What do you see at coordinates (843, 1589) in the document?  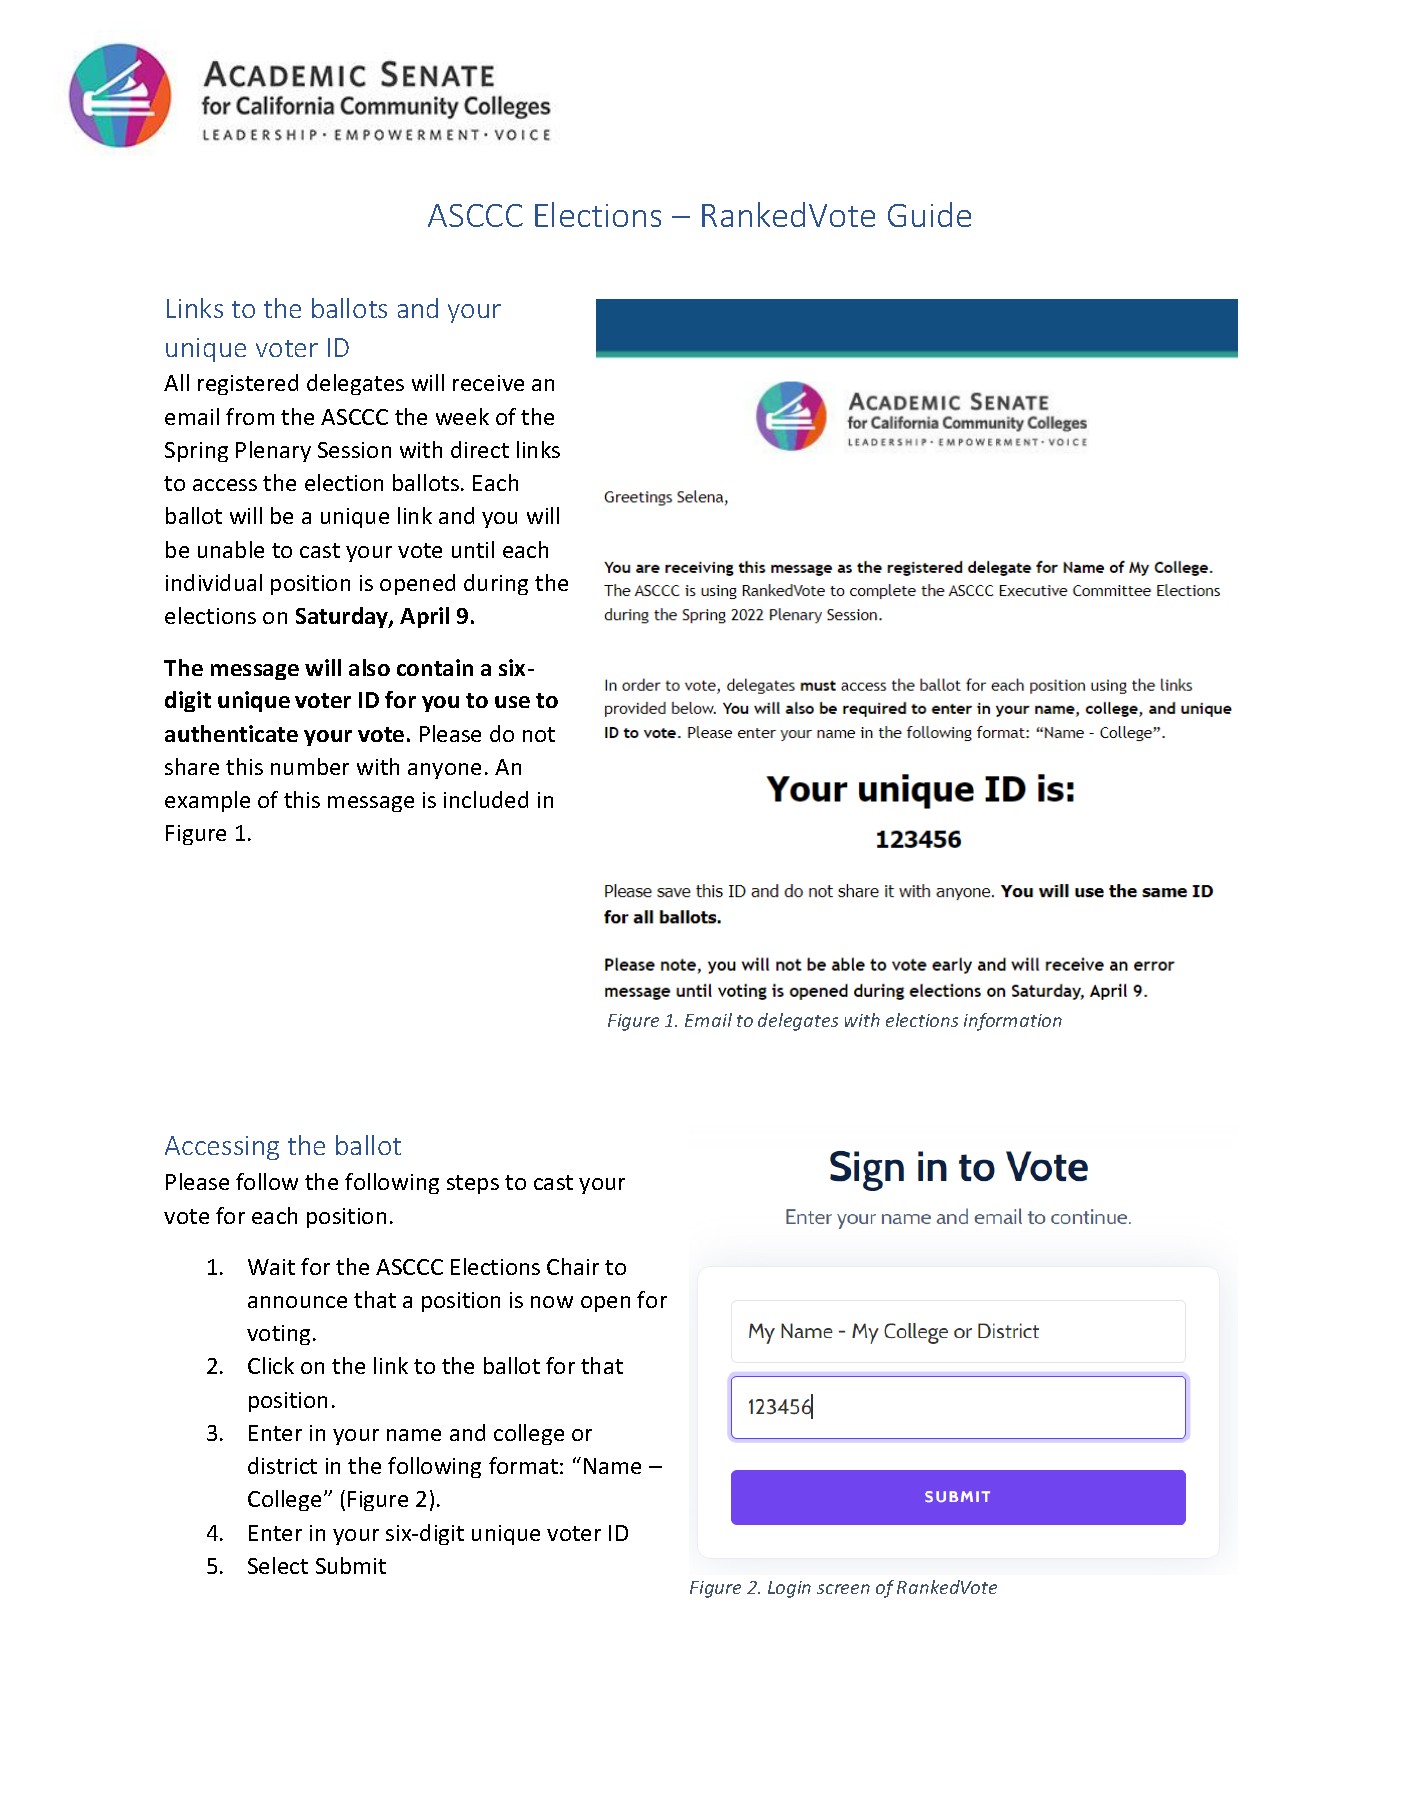 I see `screen` at bounding box center [843, 1589].
